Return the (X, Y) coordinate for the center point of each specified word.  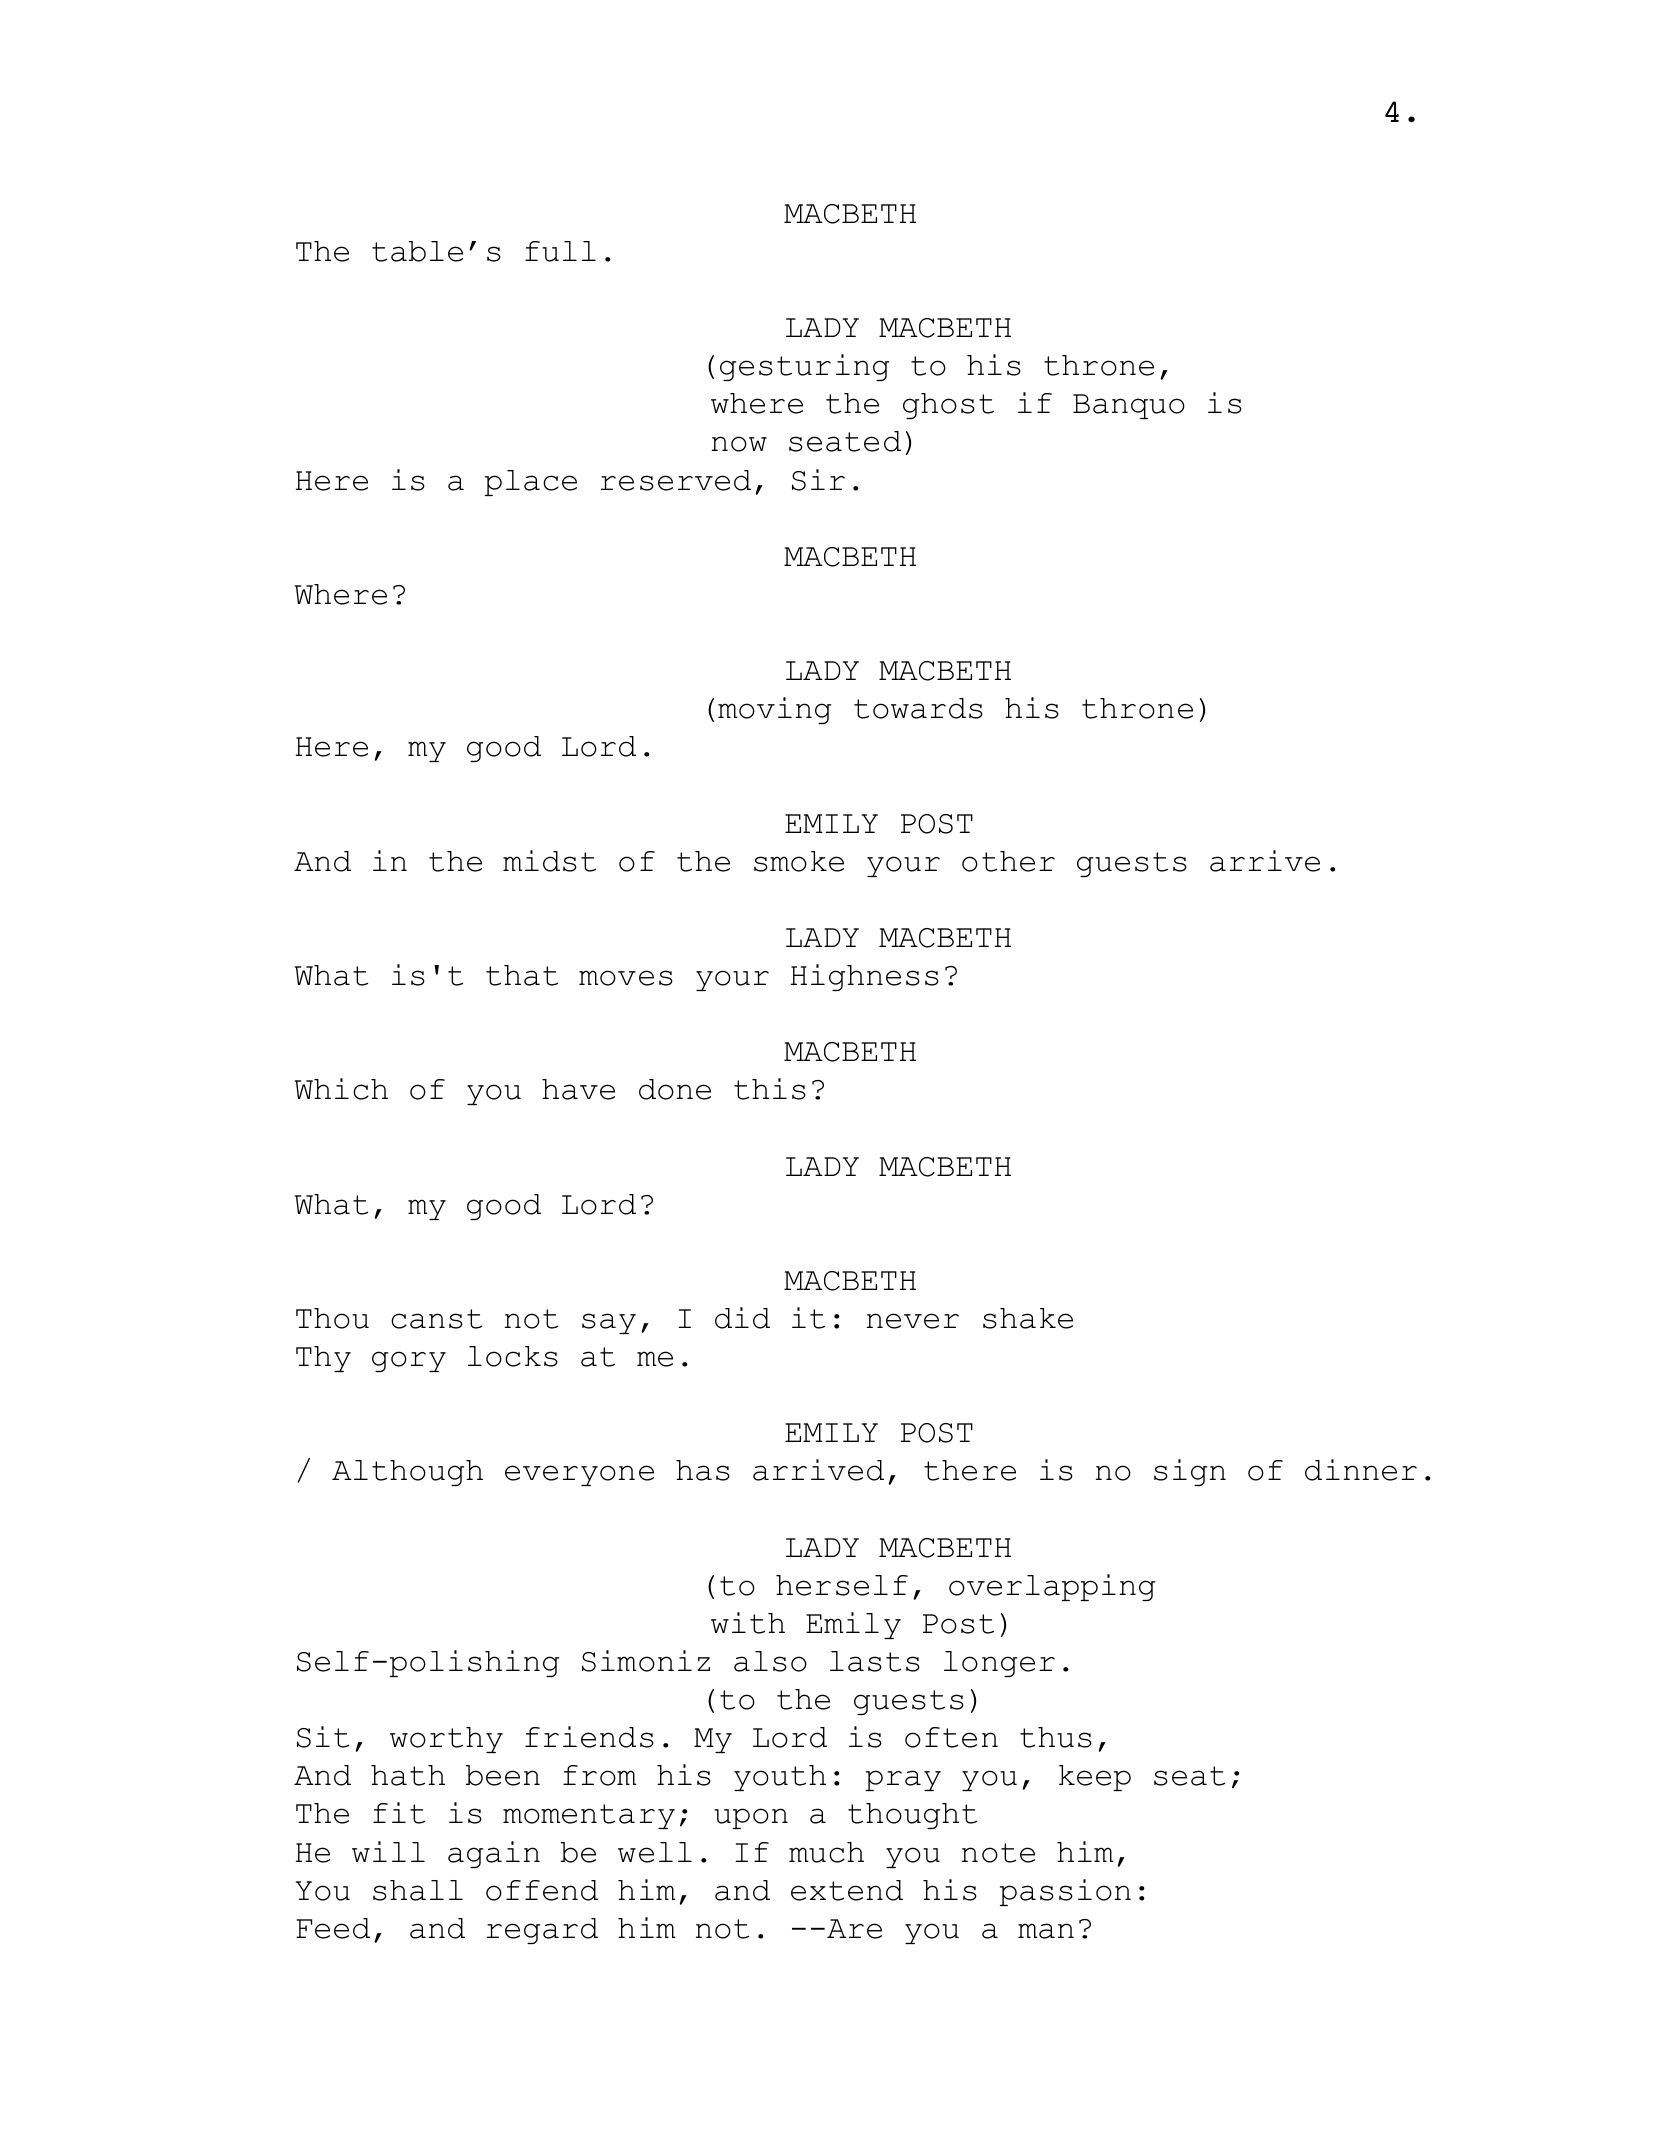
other (1008, 861)
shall (418, 1890)
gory (409, 1361)
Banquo (1129, 406)
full (560, 251)
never (913, 1321)
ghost (948, 406)
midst (549, 861)
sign (1190, 1472)
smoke (799, 861)
